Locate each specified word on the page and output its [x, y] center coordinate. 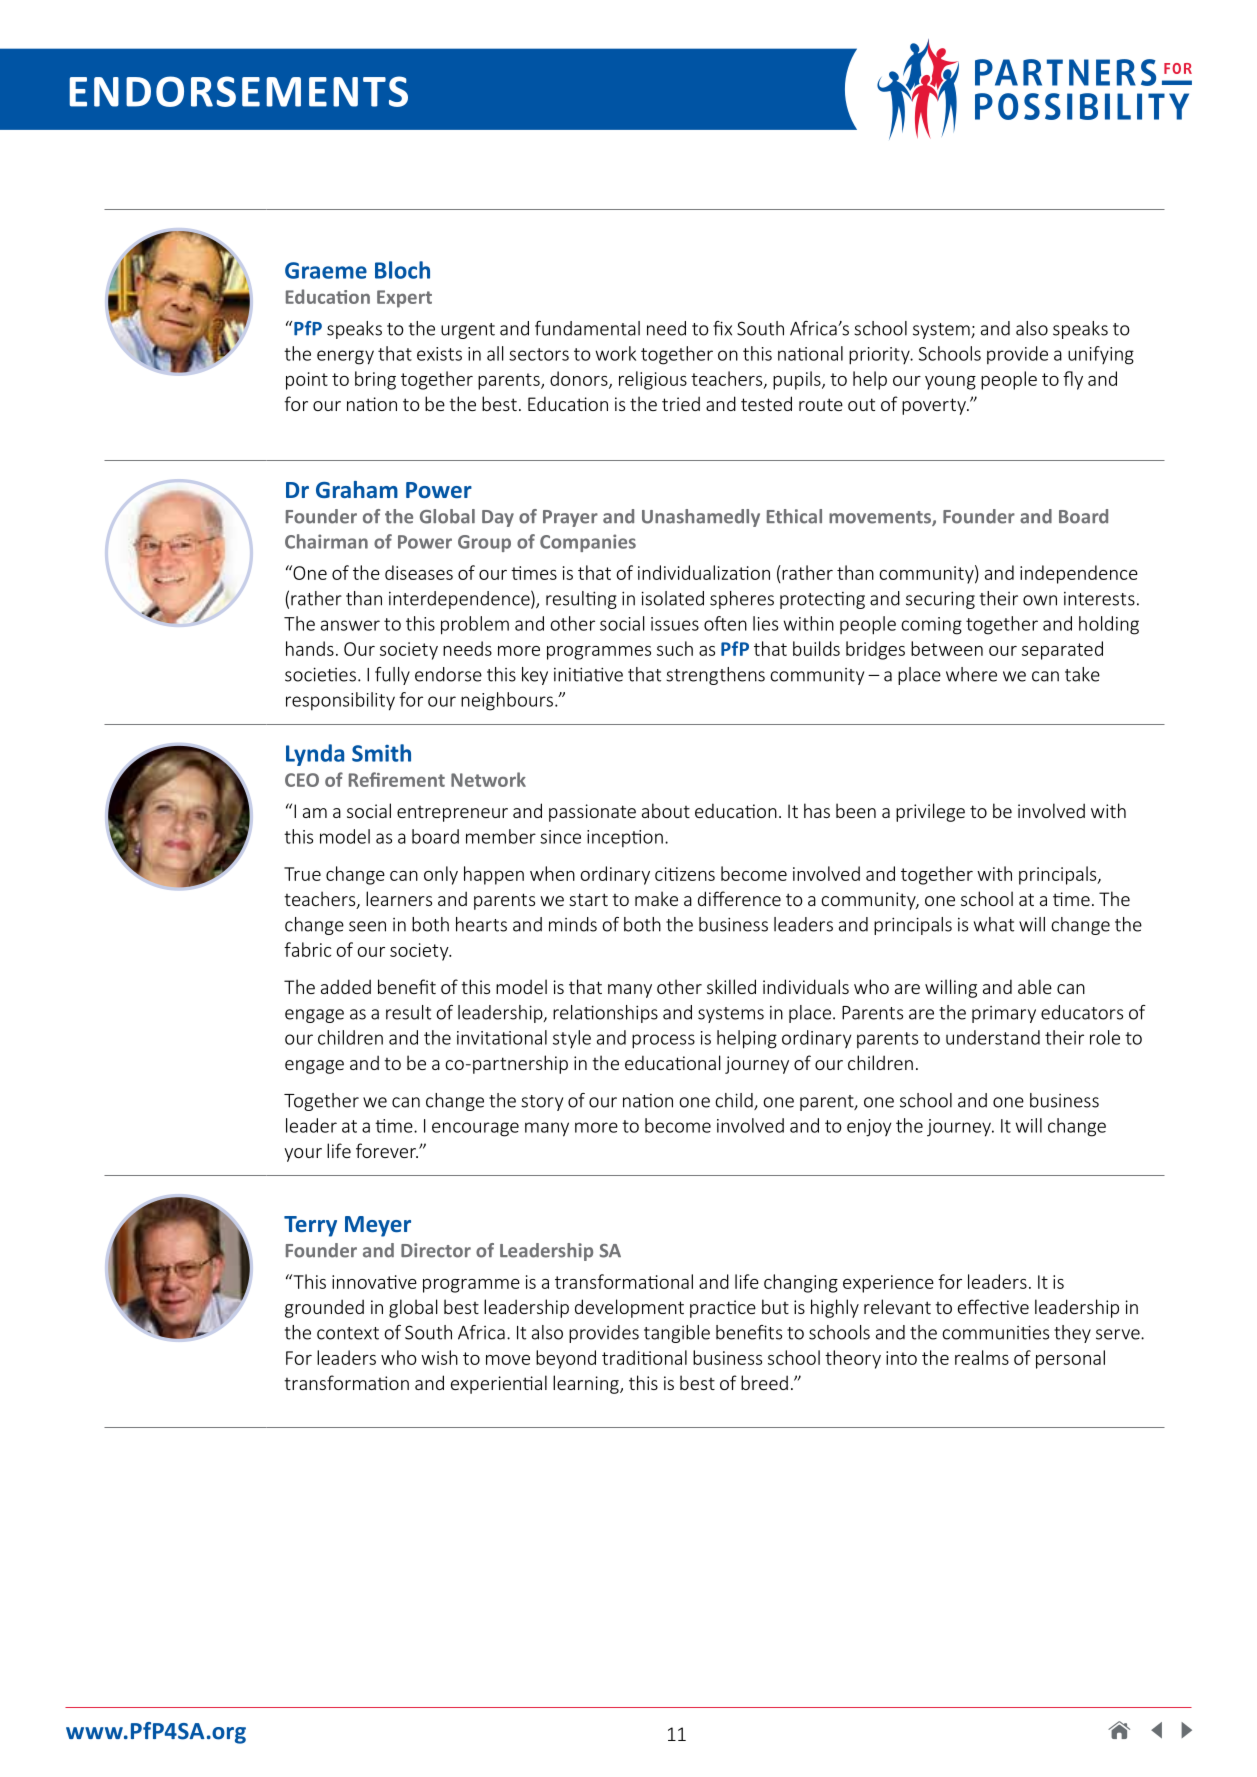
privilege [930, 812]
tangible [677, 1334]
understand [993, 1037]
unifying [1101, 355]
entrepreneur [452, 814]
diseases [419, 572]
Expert [404, 299]
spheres [742, 600]
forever [387, 1150]
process [663, 1041]
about [666, 810]
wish [439, 1357]
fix [722, 328]
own [1040, 600]
